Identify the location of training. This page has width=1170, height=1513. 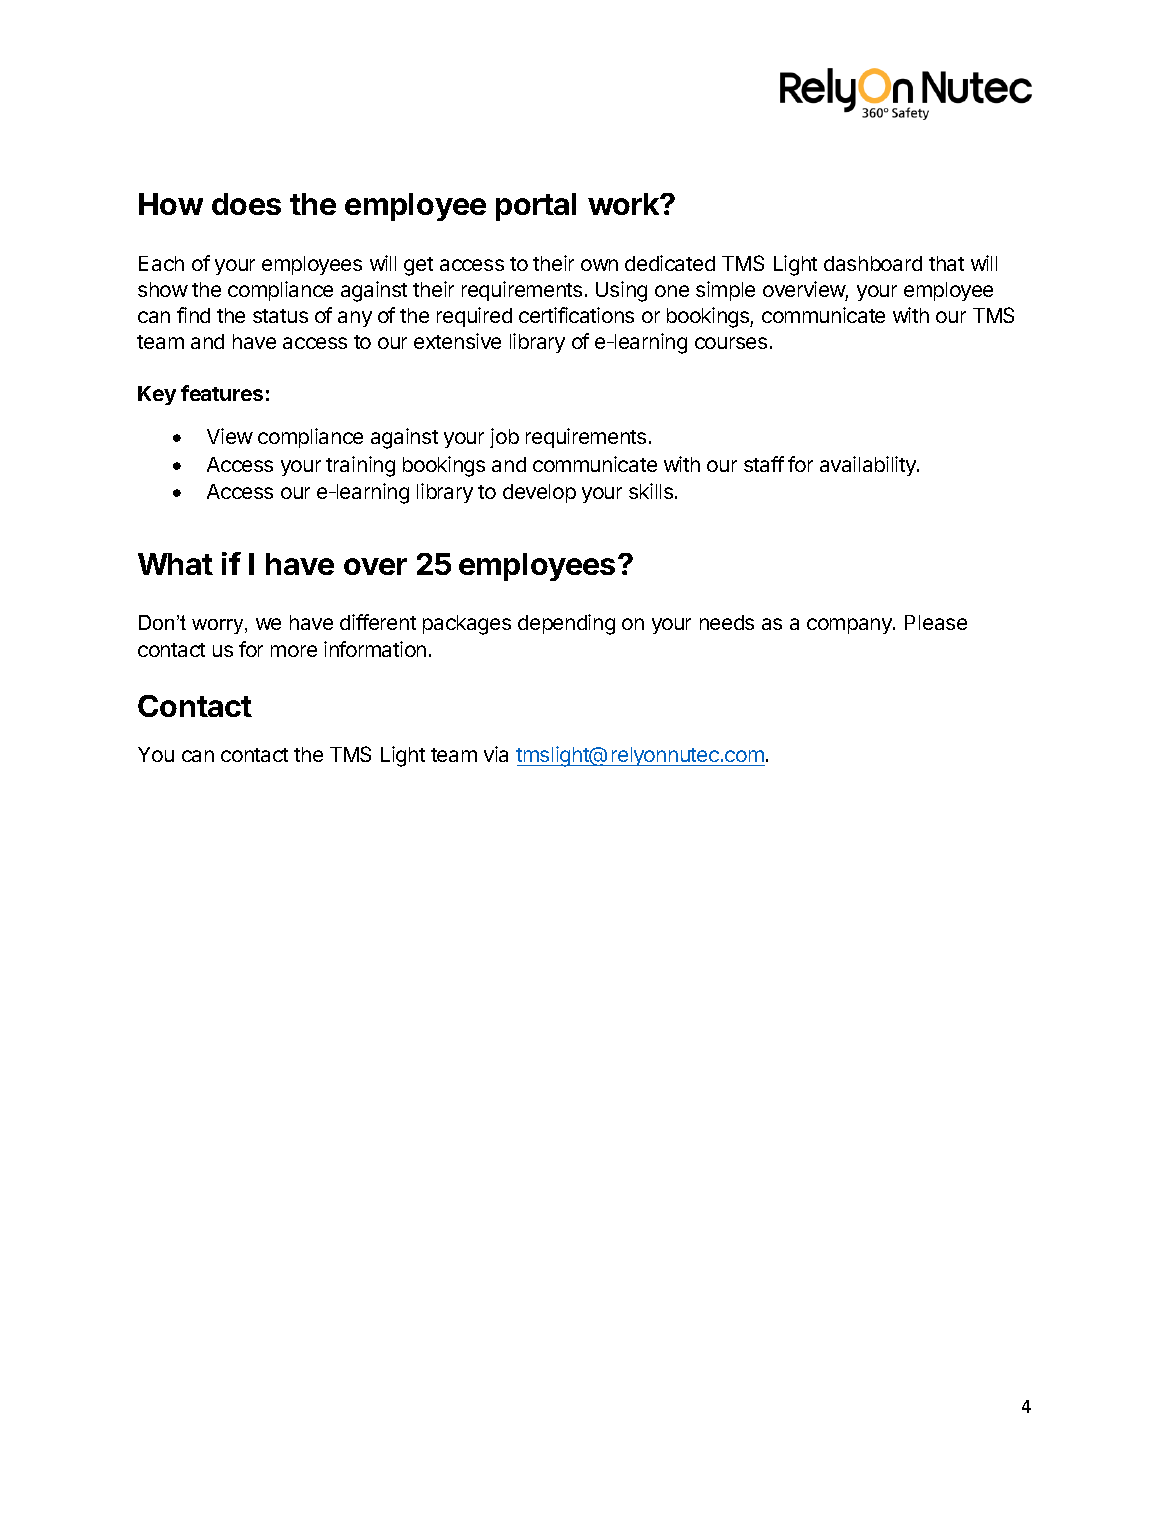
(360, 466).
